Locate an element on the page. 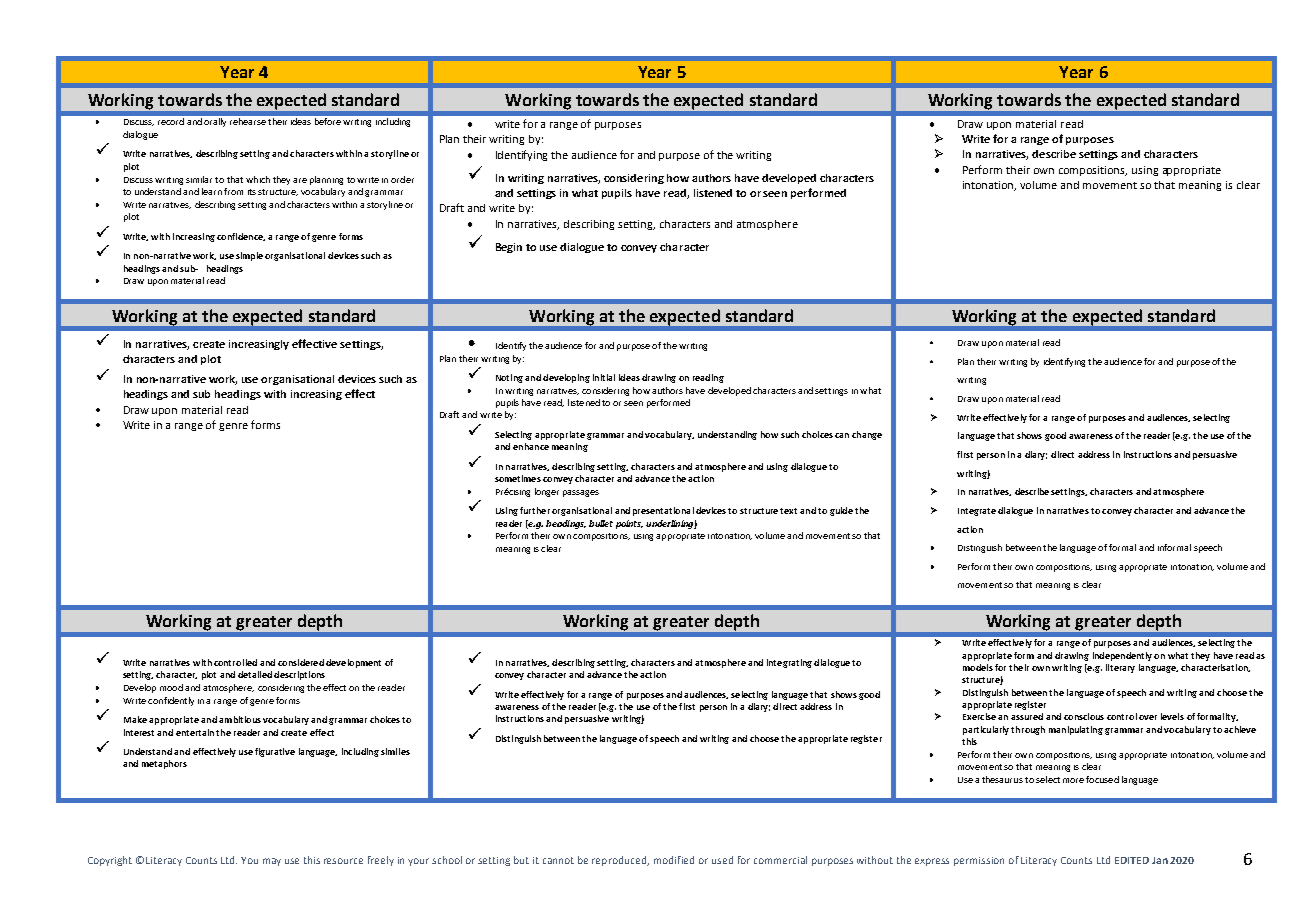  EDITED is located at coordinates (1132, 860).
